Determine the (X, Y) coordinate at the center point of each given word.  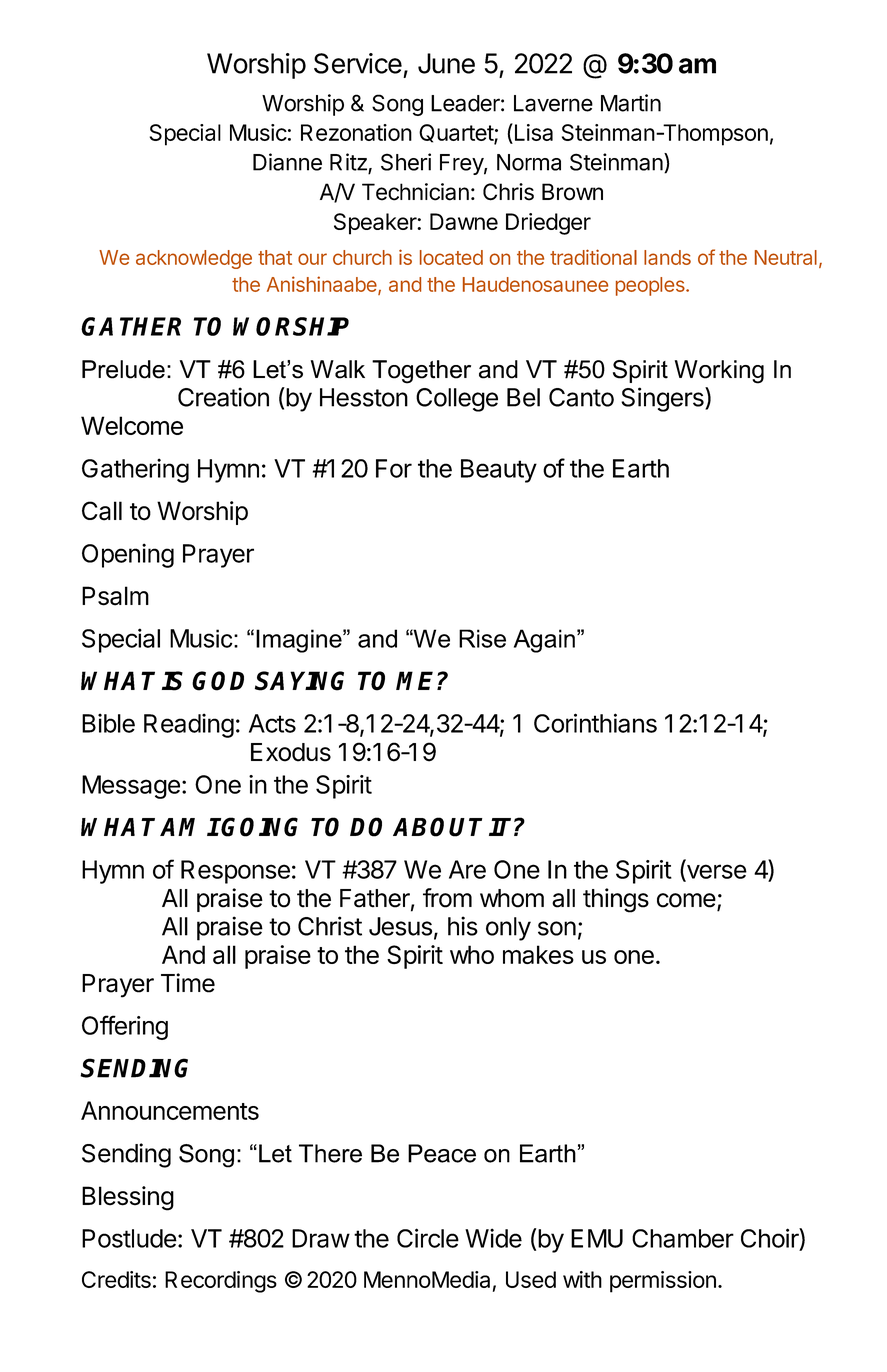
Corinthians (595, 723)
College (457, 400)
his (463, 926)
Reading (189, 725)
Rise (482, 638)
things (616, 900)
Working (719, 372)
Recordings (221, 1282)
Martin (631, 103)
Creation (223, 397)
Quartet (457, 134)
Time (188, 983)
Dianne (287, 162)
